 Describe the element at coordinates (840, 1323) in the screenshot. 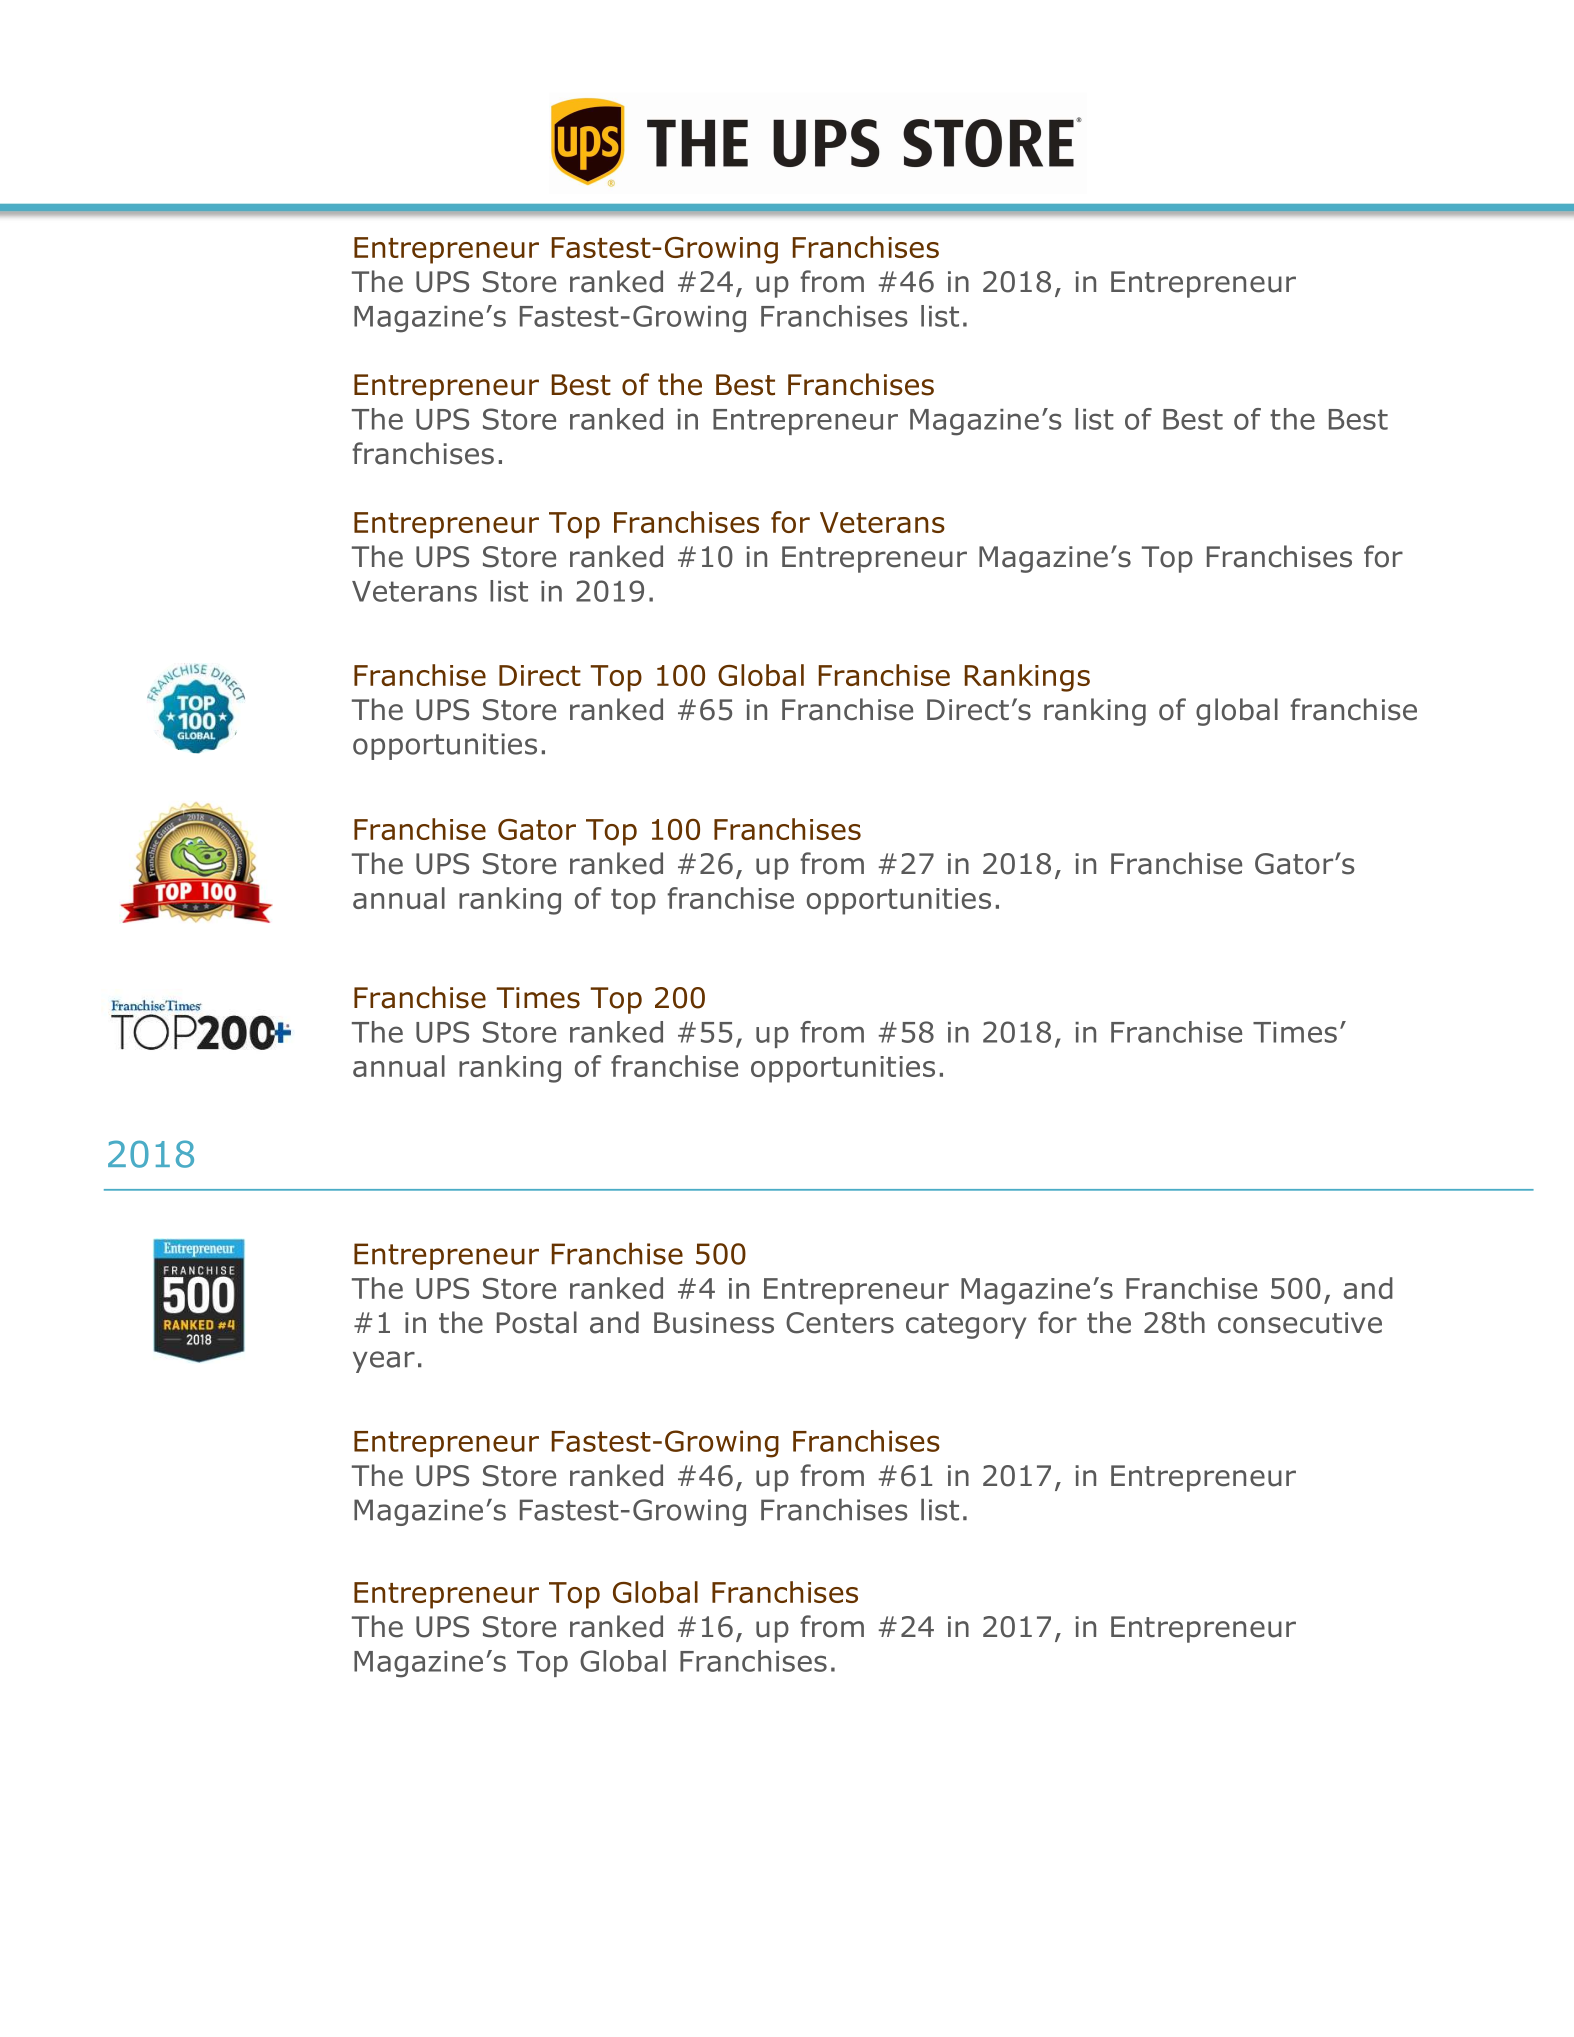

I see `Centers` at that location.
